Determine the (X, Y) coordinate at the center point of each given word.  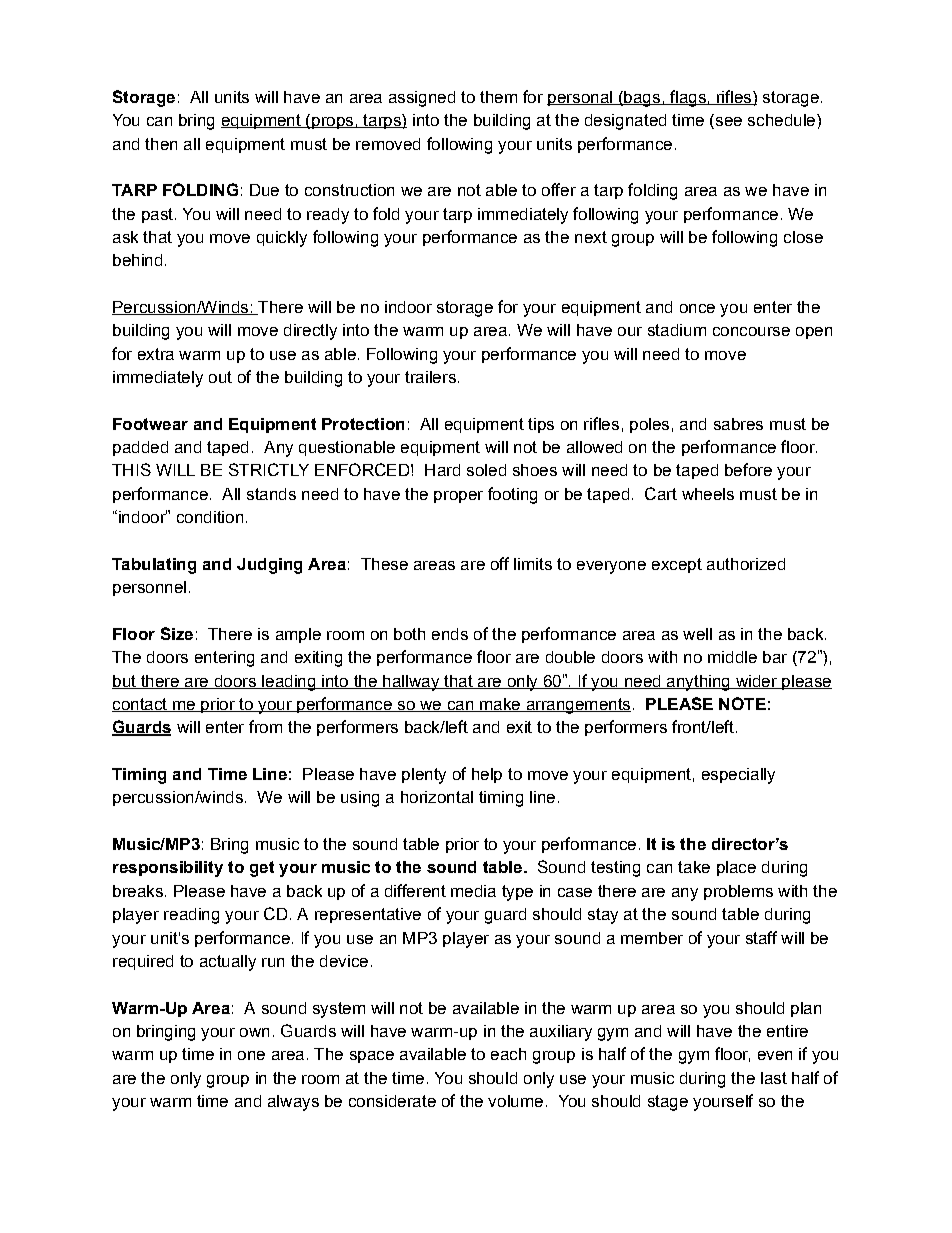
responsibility (168, 869)
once (697, 308)
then (161, 144)
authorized (746, 564)
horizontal (437, 797)
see (727, 123)
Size (177, 633)
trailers (430, 377)
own (254, 1032)
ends (450, 634)
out (220, 377)
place (736, 868)
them (498, 97)
